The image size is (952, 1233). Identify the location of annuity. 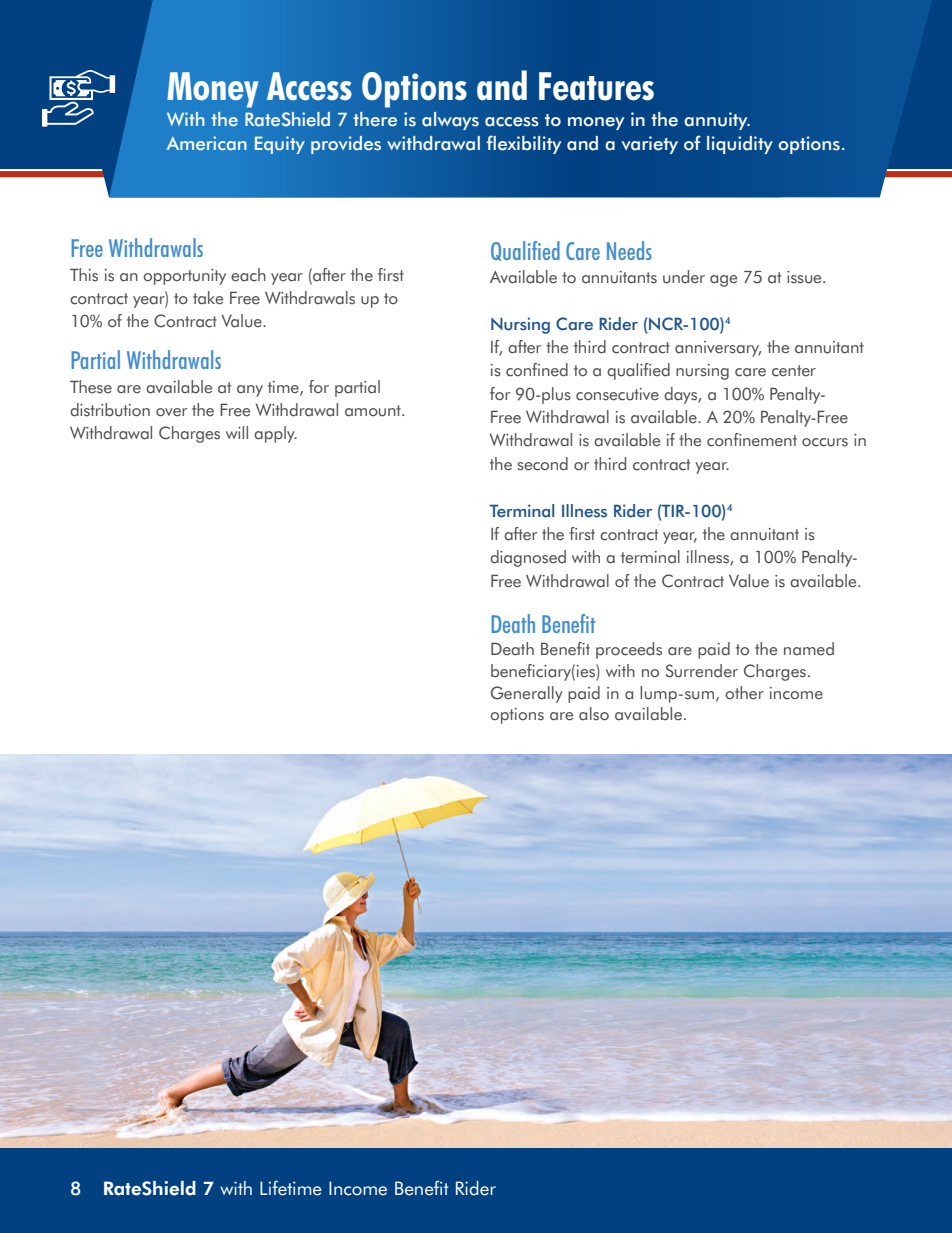
(717, 121).
